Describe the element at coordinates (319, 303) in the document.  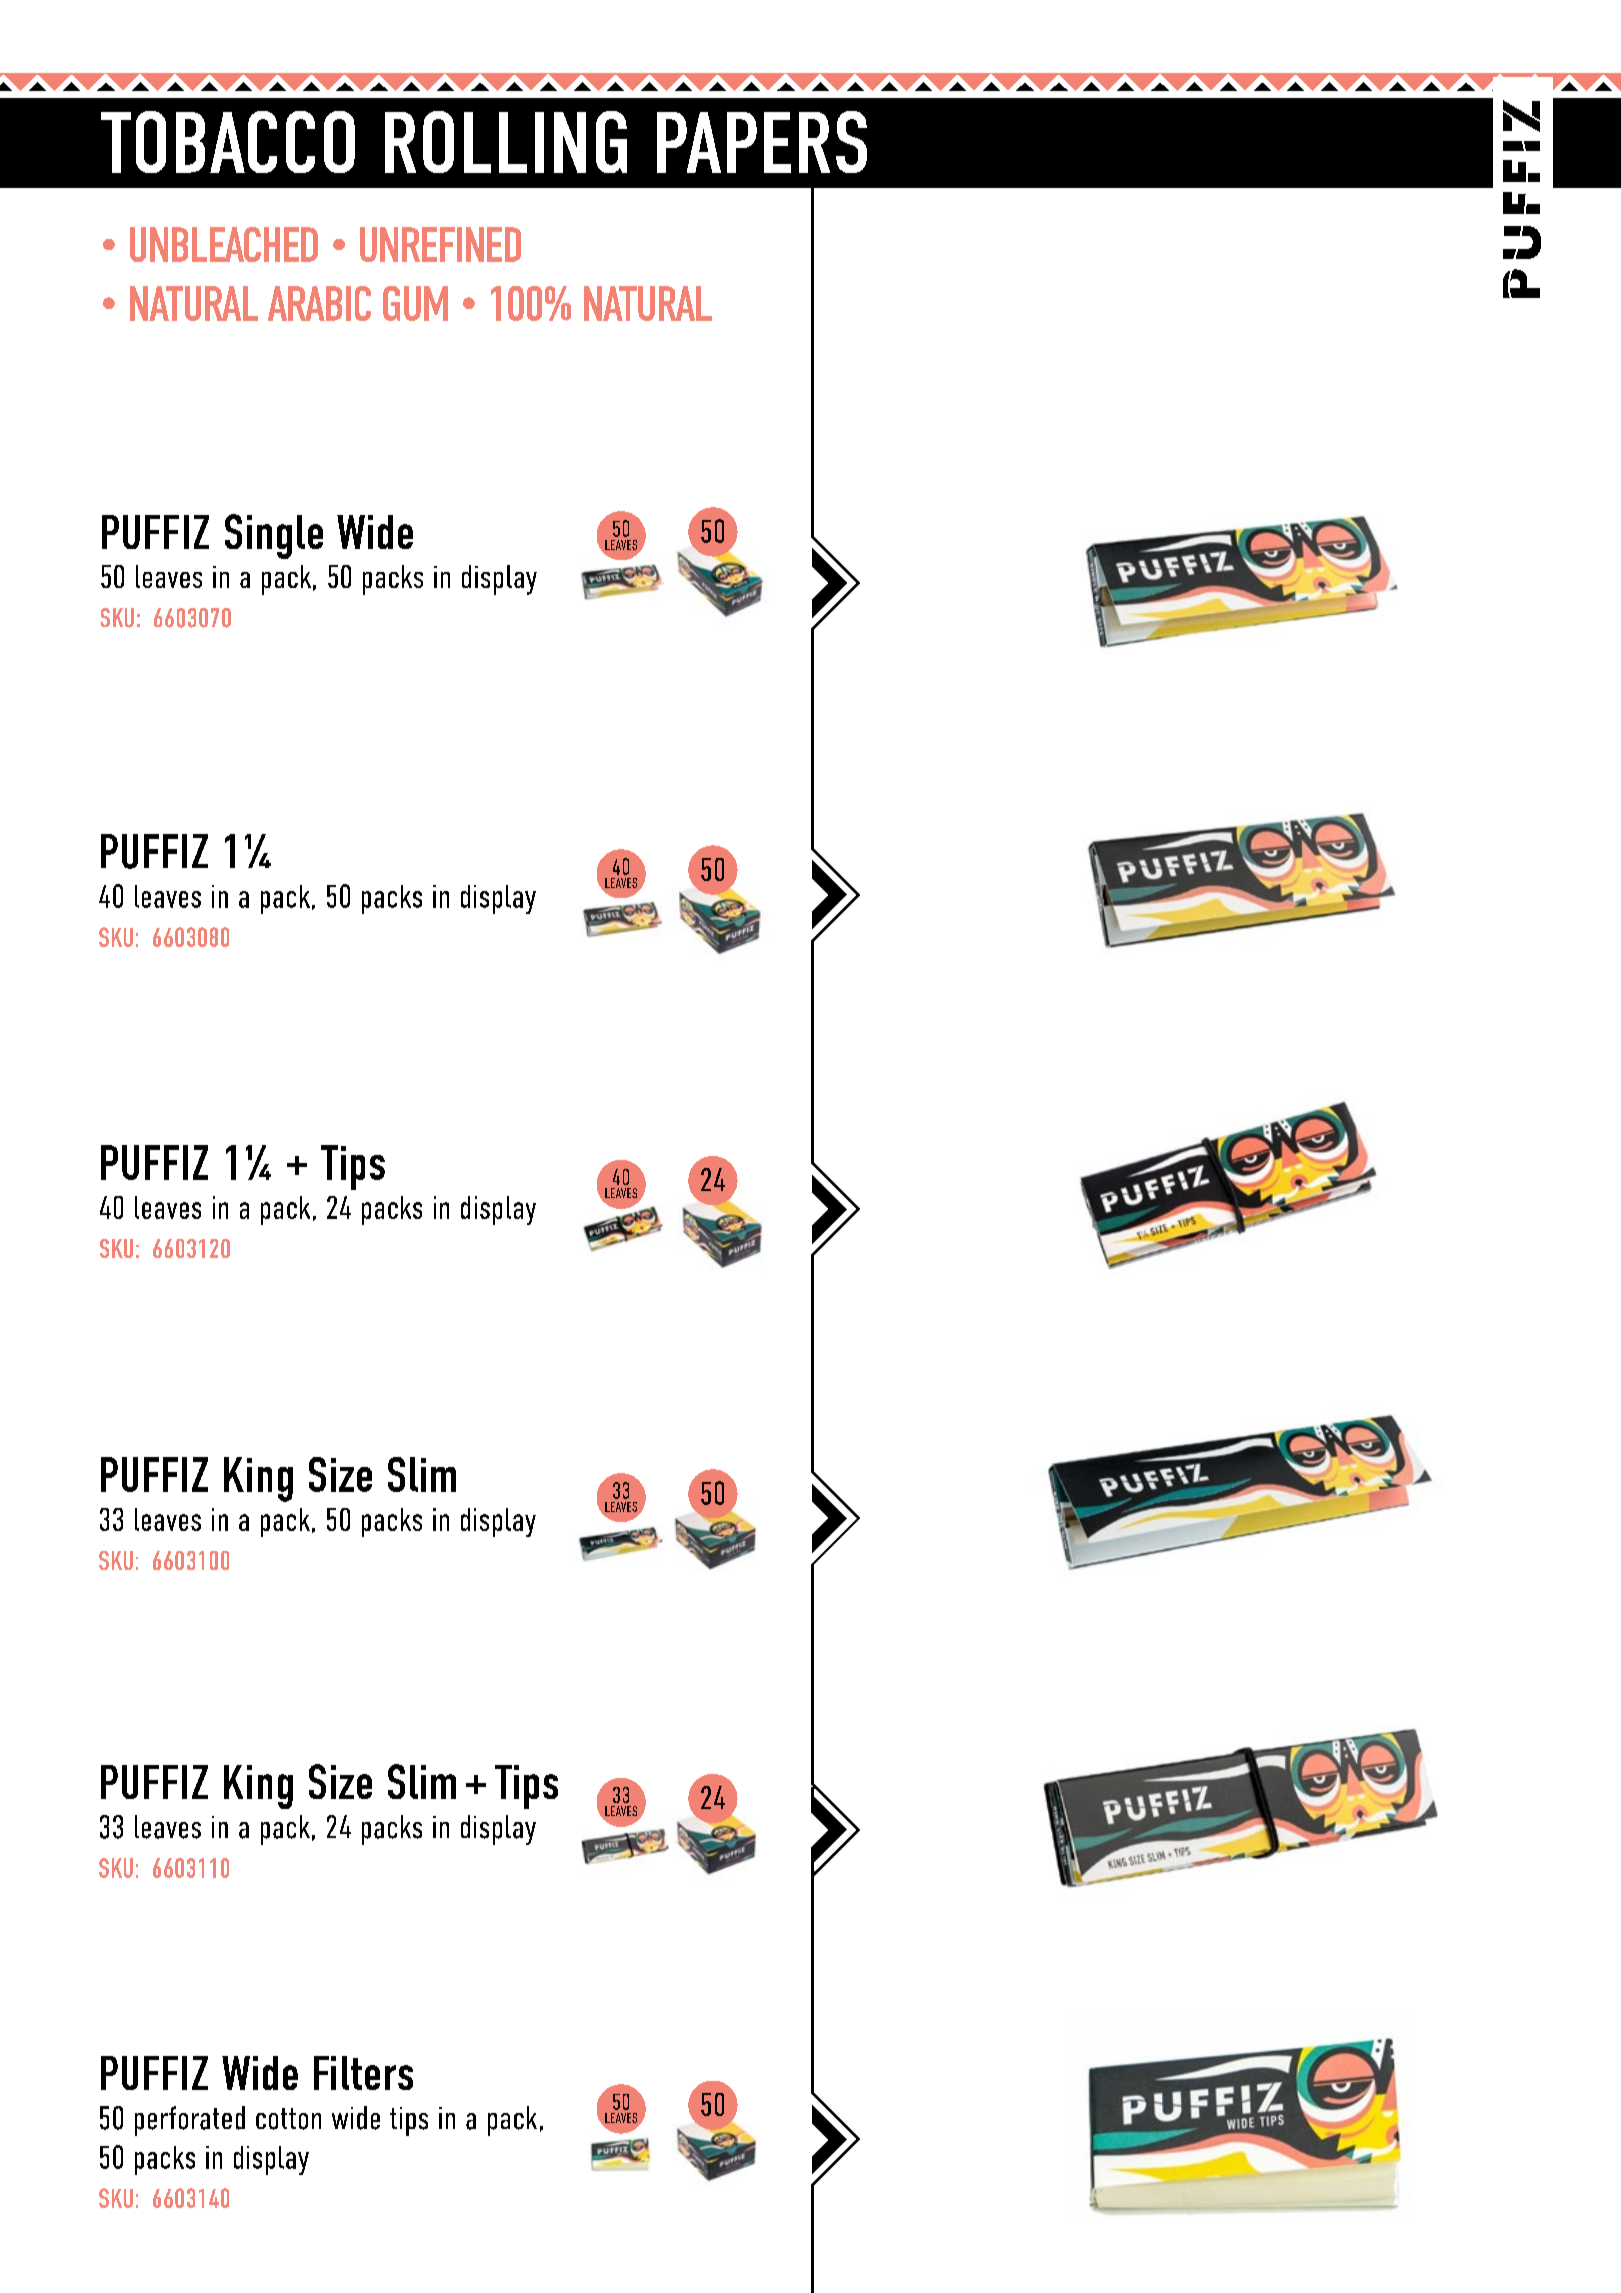
I see `ARABIC` at that location.
